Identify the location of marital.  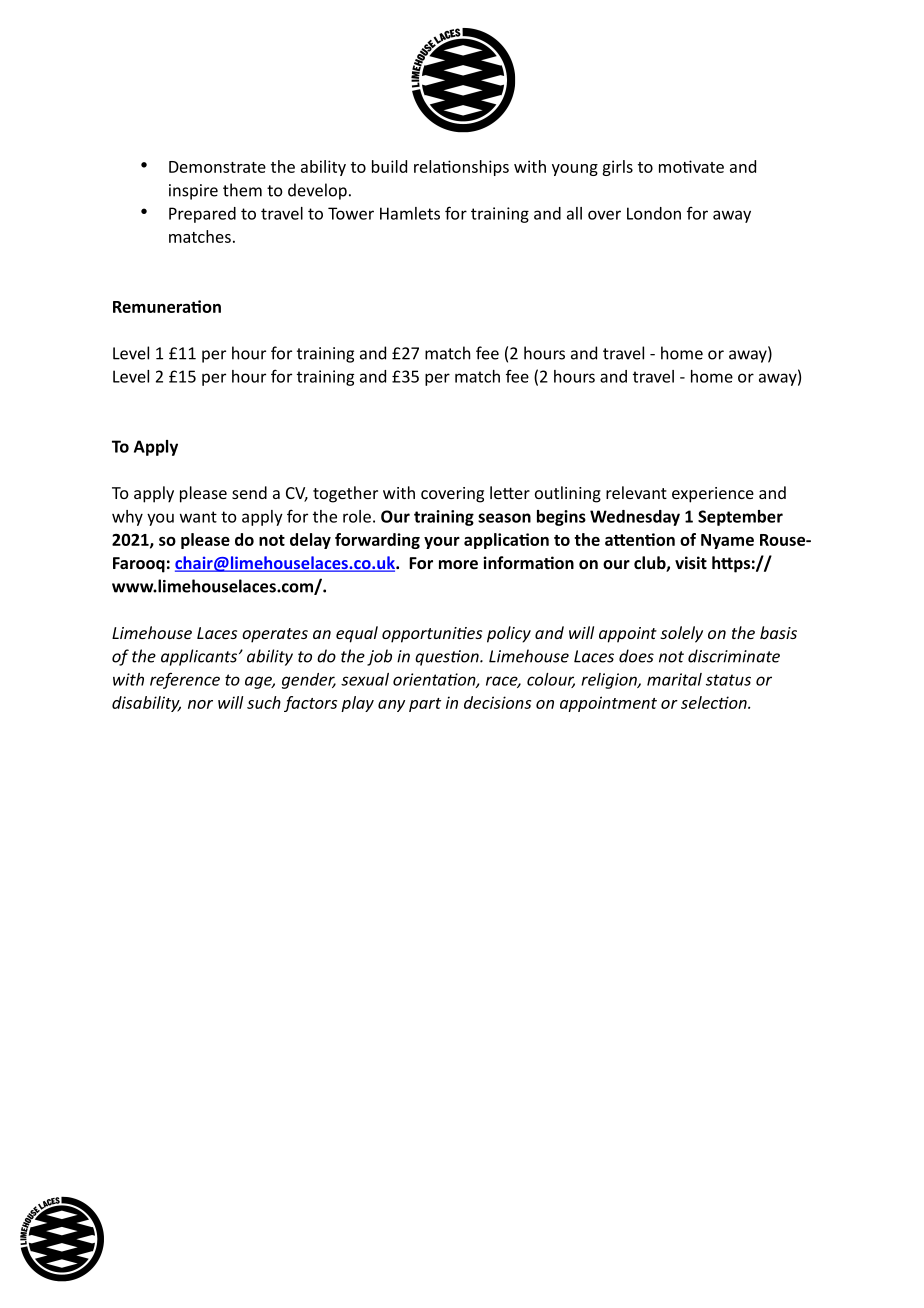
(674, 679).
